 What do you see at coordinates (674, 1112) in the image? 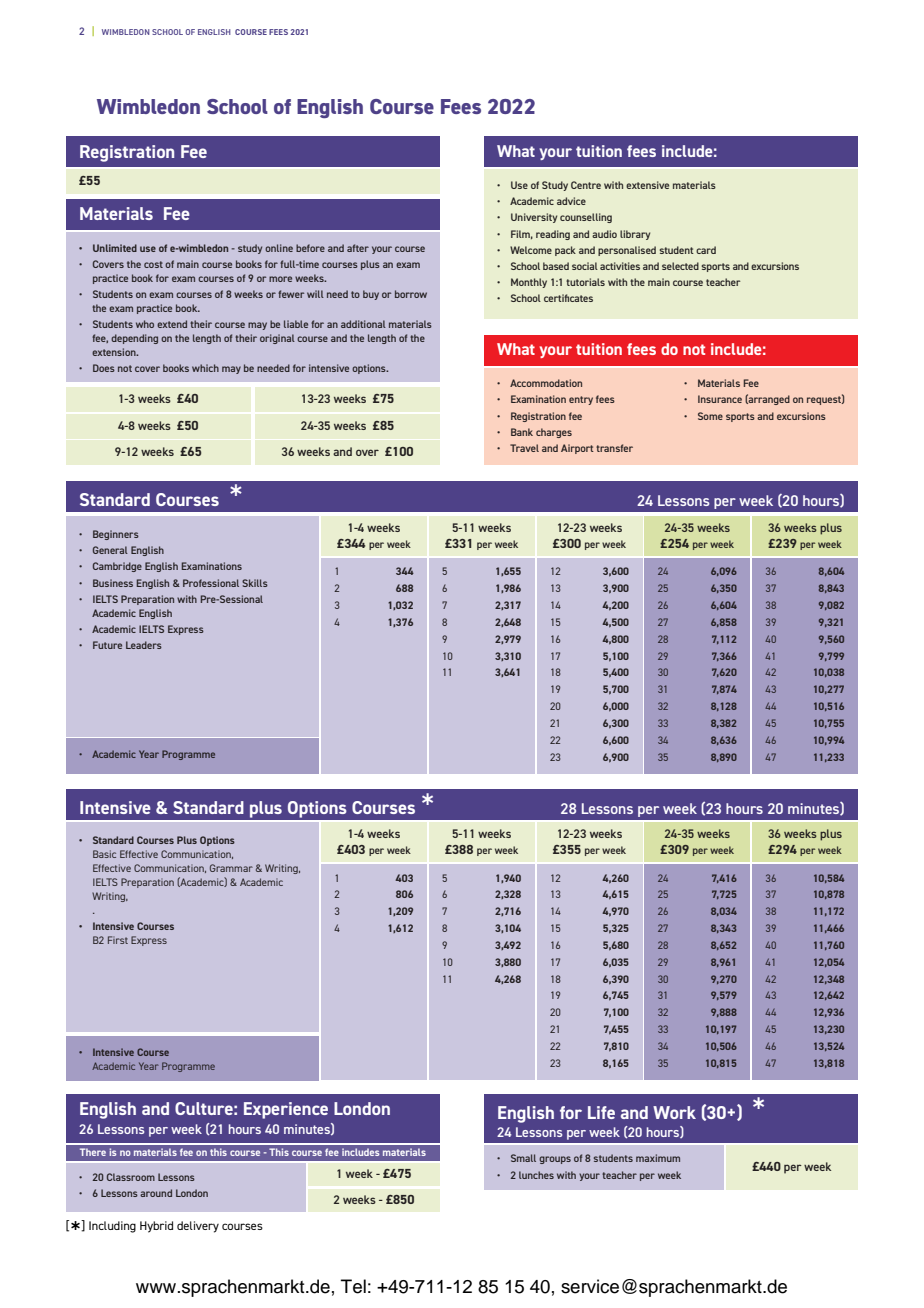
I see `Work` at bounding box center [674, 1112].
